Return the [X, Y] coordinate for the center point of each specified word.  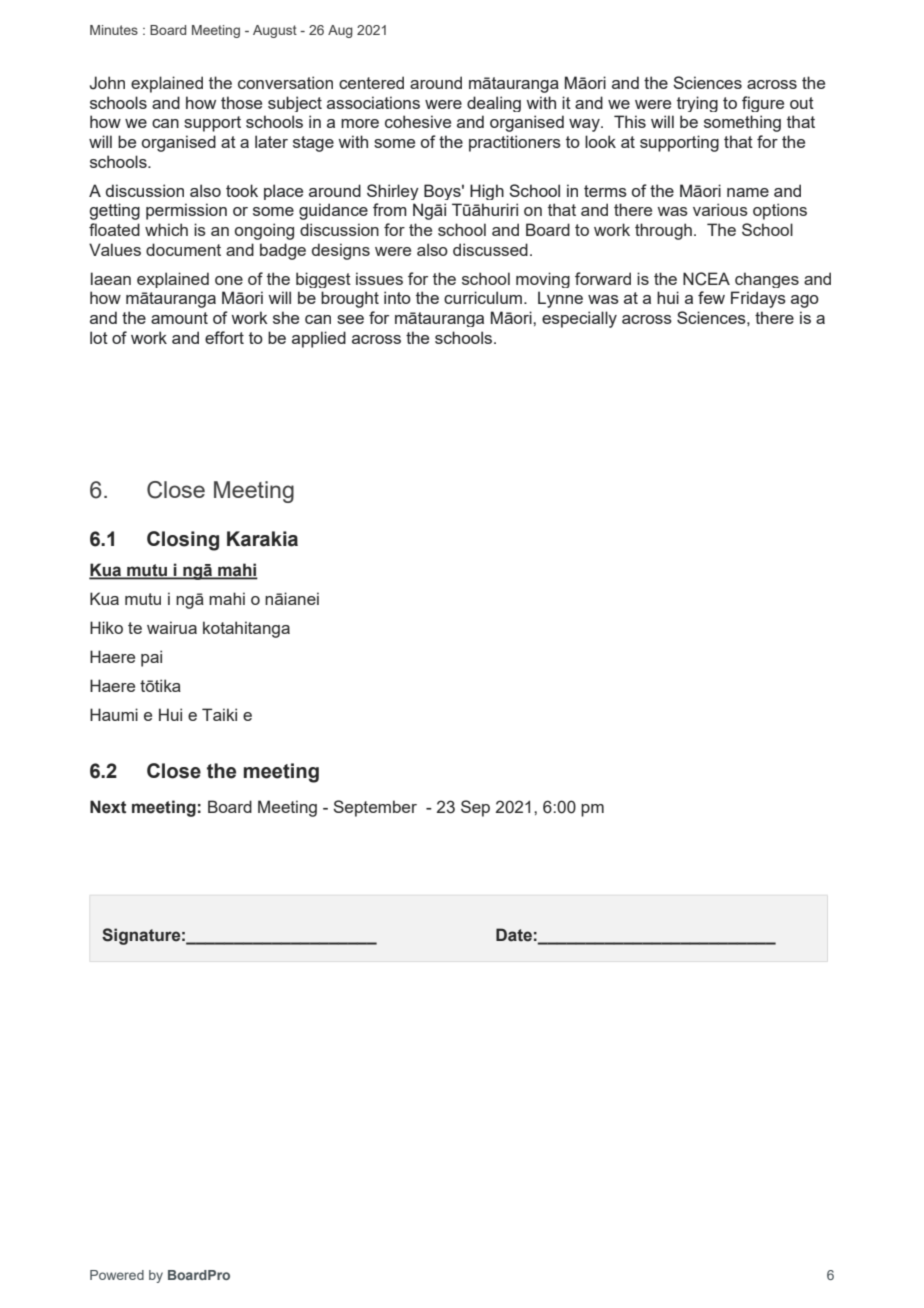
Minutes [114, 30]
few [711, 297]
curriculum [483, 297]
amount [179, 318]
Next [108, 807]
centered [371, 82]
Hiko [106, 627]
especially [579, 319]
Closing [183, 541]
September [375, 808]
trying [697, 104]
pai [151, 658]
